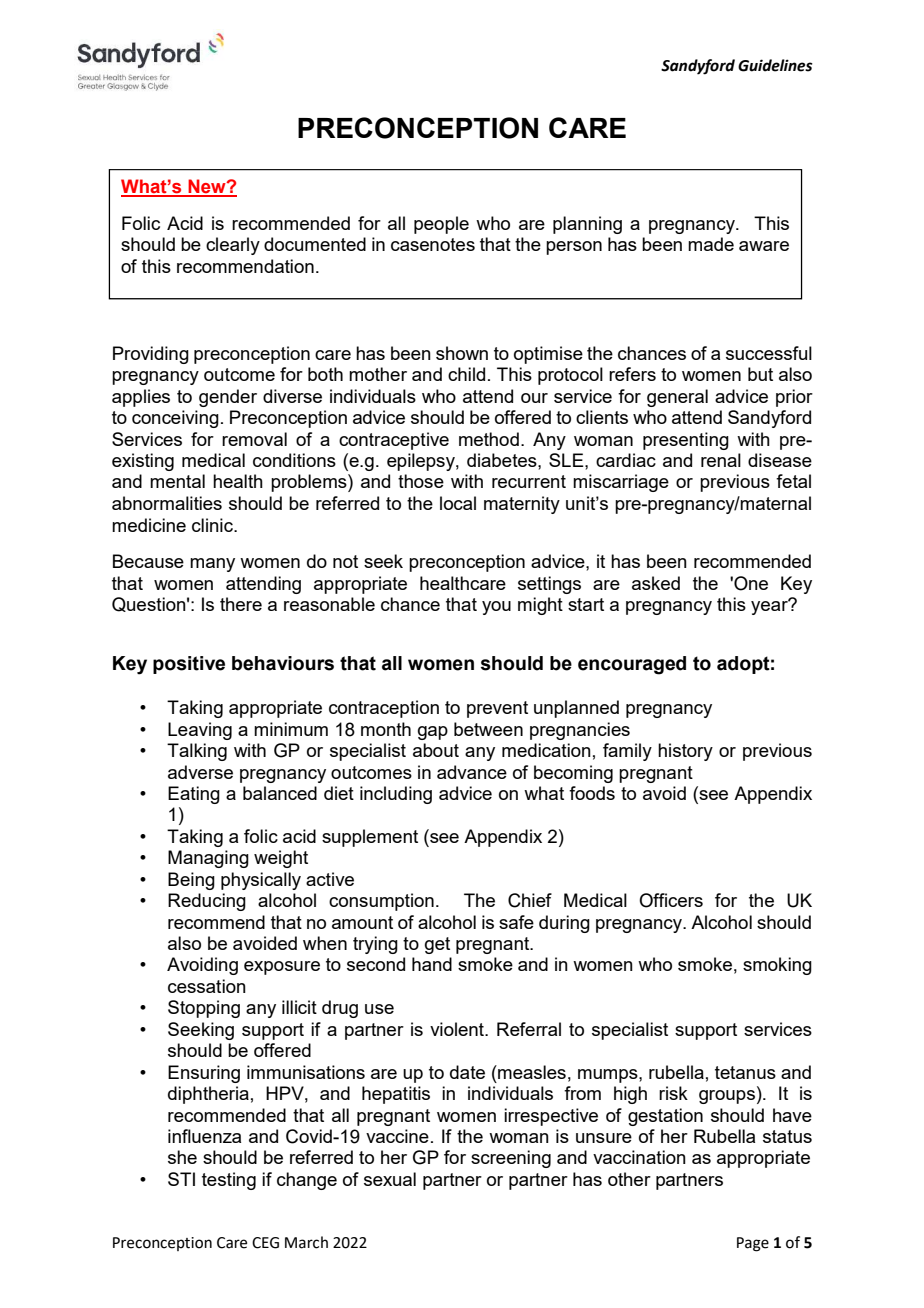 This screenshot has height=1308, width=924. Describe the element at coordinates (229, 1181) in the screenshot. I see `testing` at that location.
